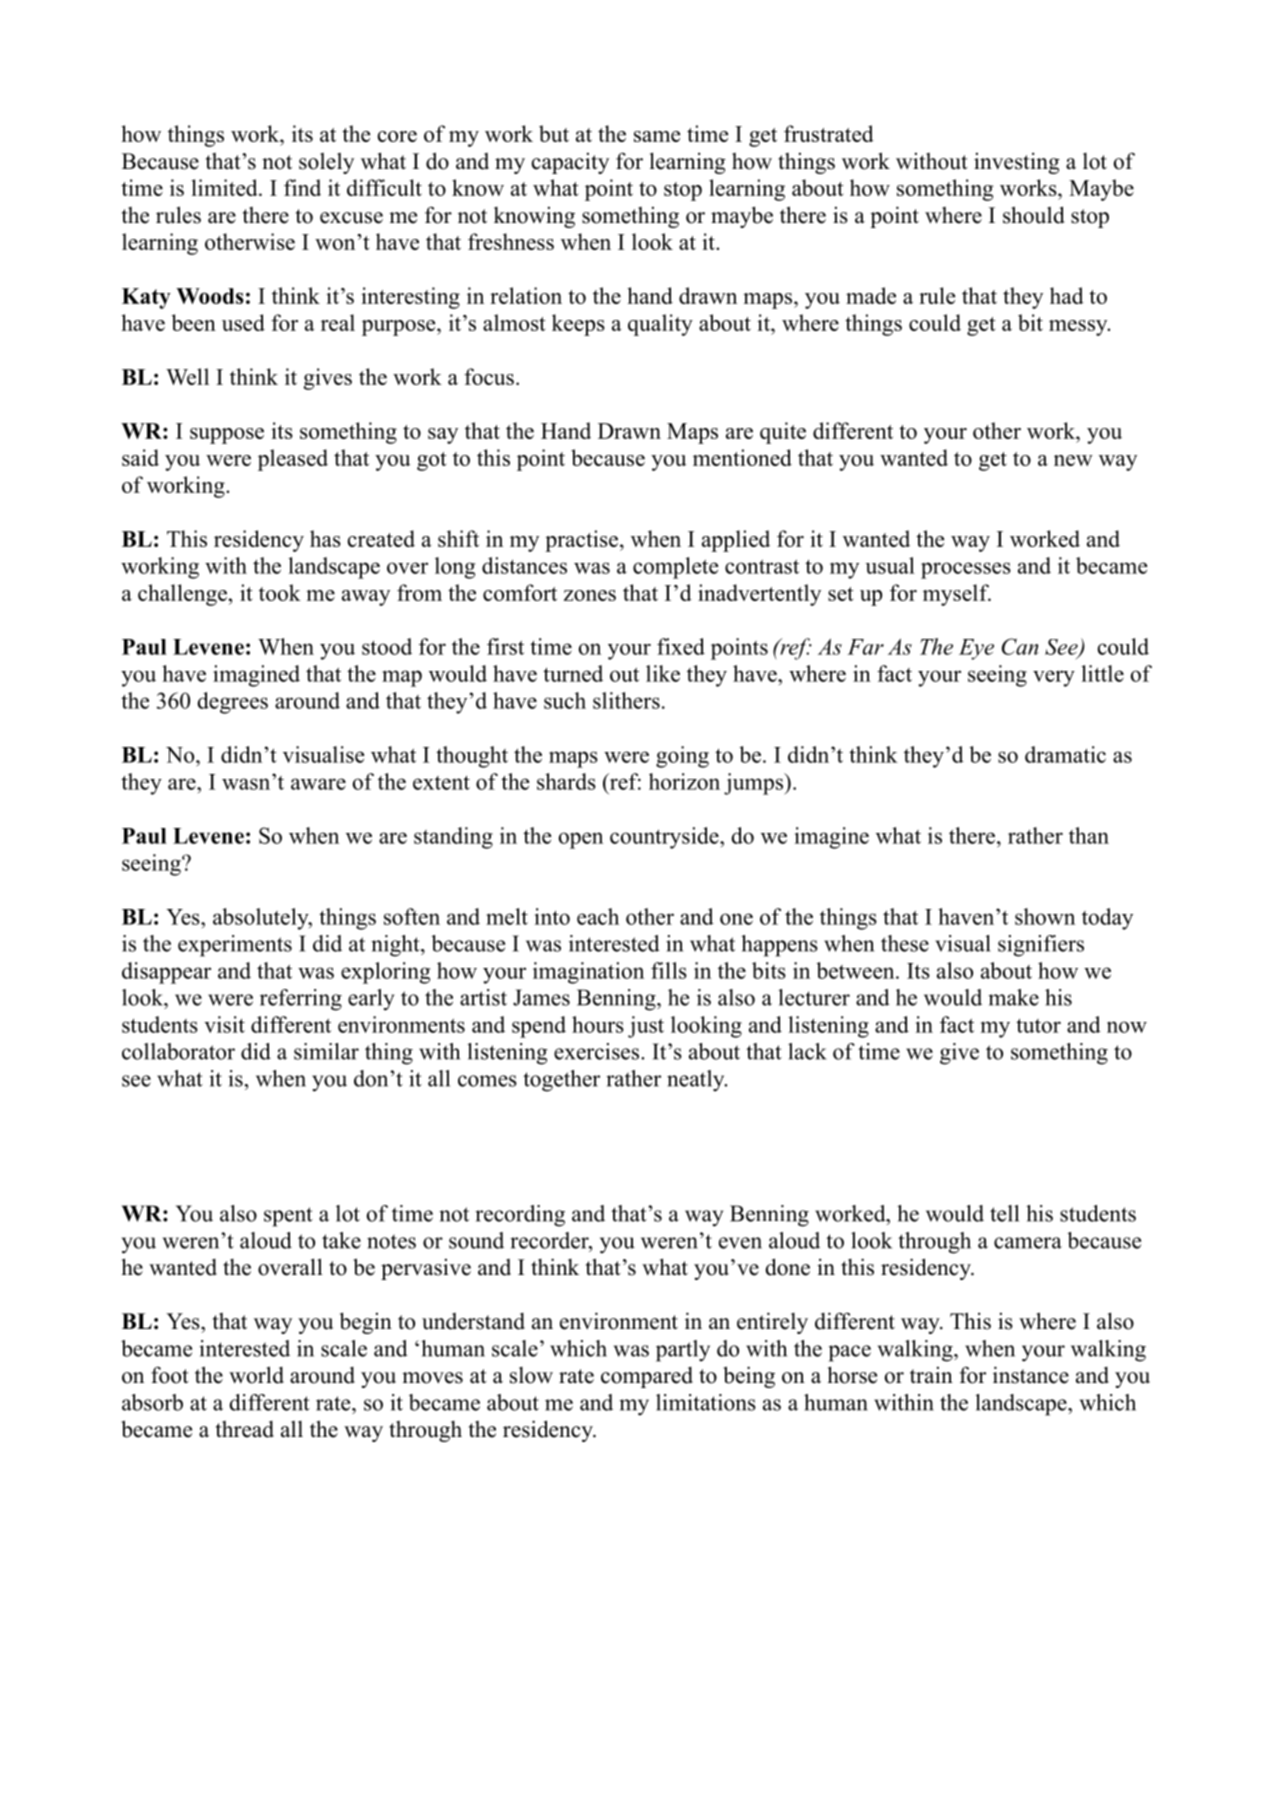  Describe the element at coordinates (1017, 163) in the screenshot. I see `investing` at that location.
